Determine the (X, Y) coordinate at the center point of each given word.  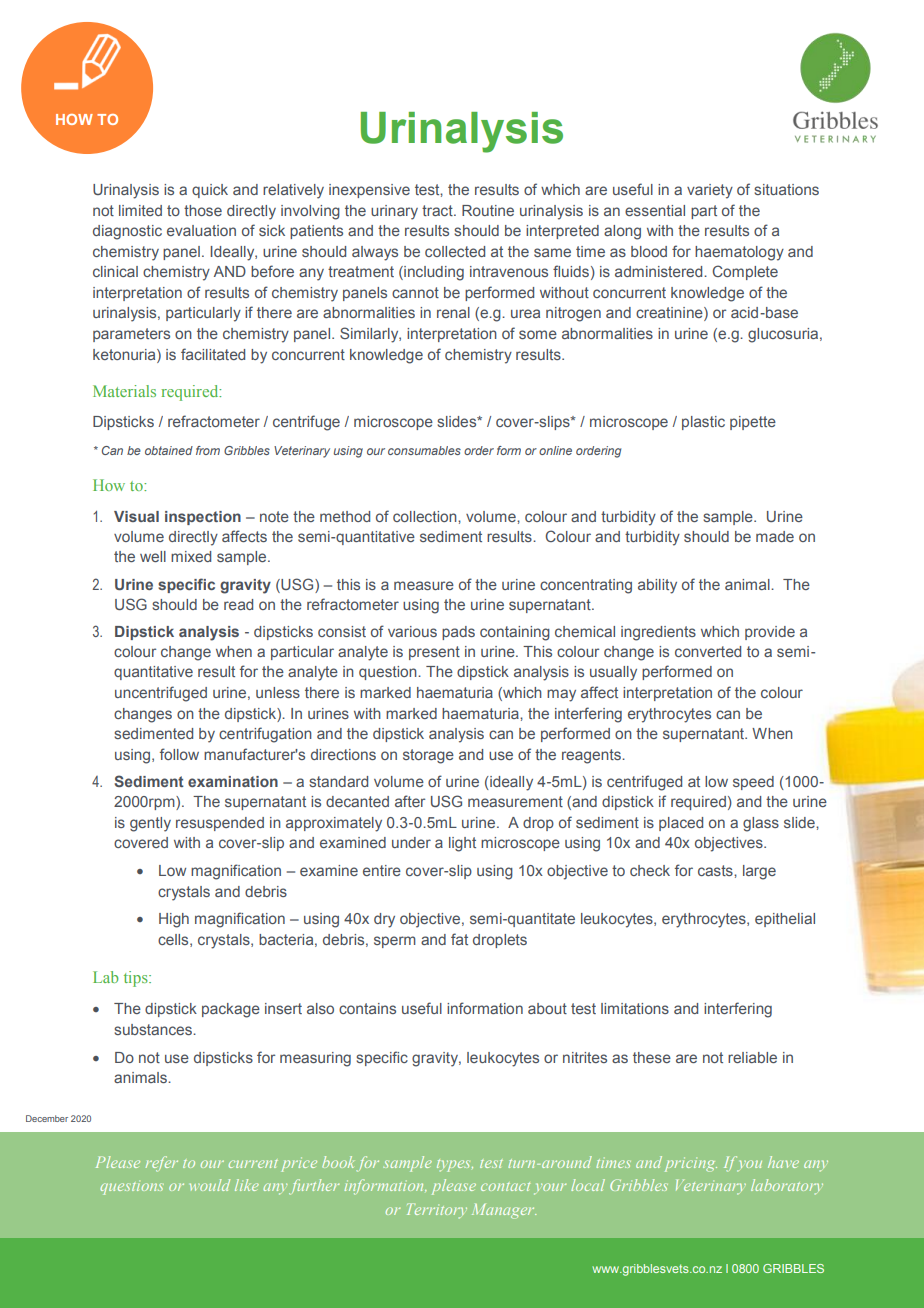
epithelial (785, 920)
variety (710, 191)
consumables (424, 450)
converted (708, 651)
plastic (703, 423)
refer (161, 1164)
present (434, 653)
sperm (395, 942)
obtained (169, 450)
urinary (394, 212)
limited (140, 210)
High (174, 920)
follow (179, 754)
